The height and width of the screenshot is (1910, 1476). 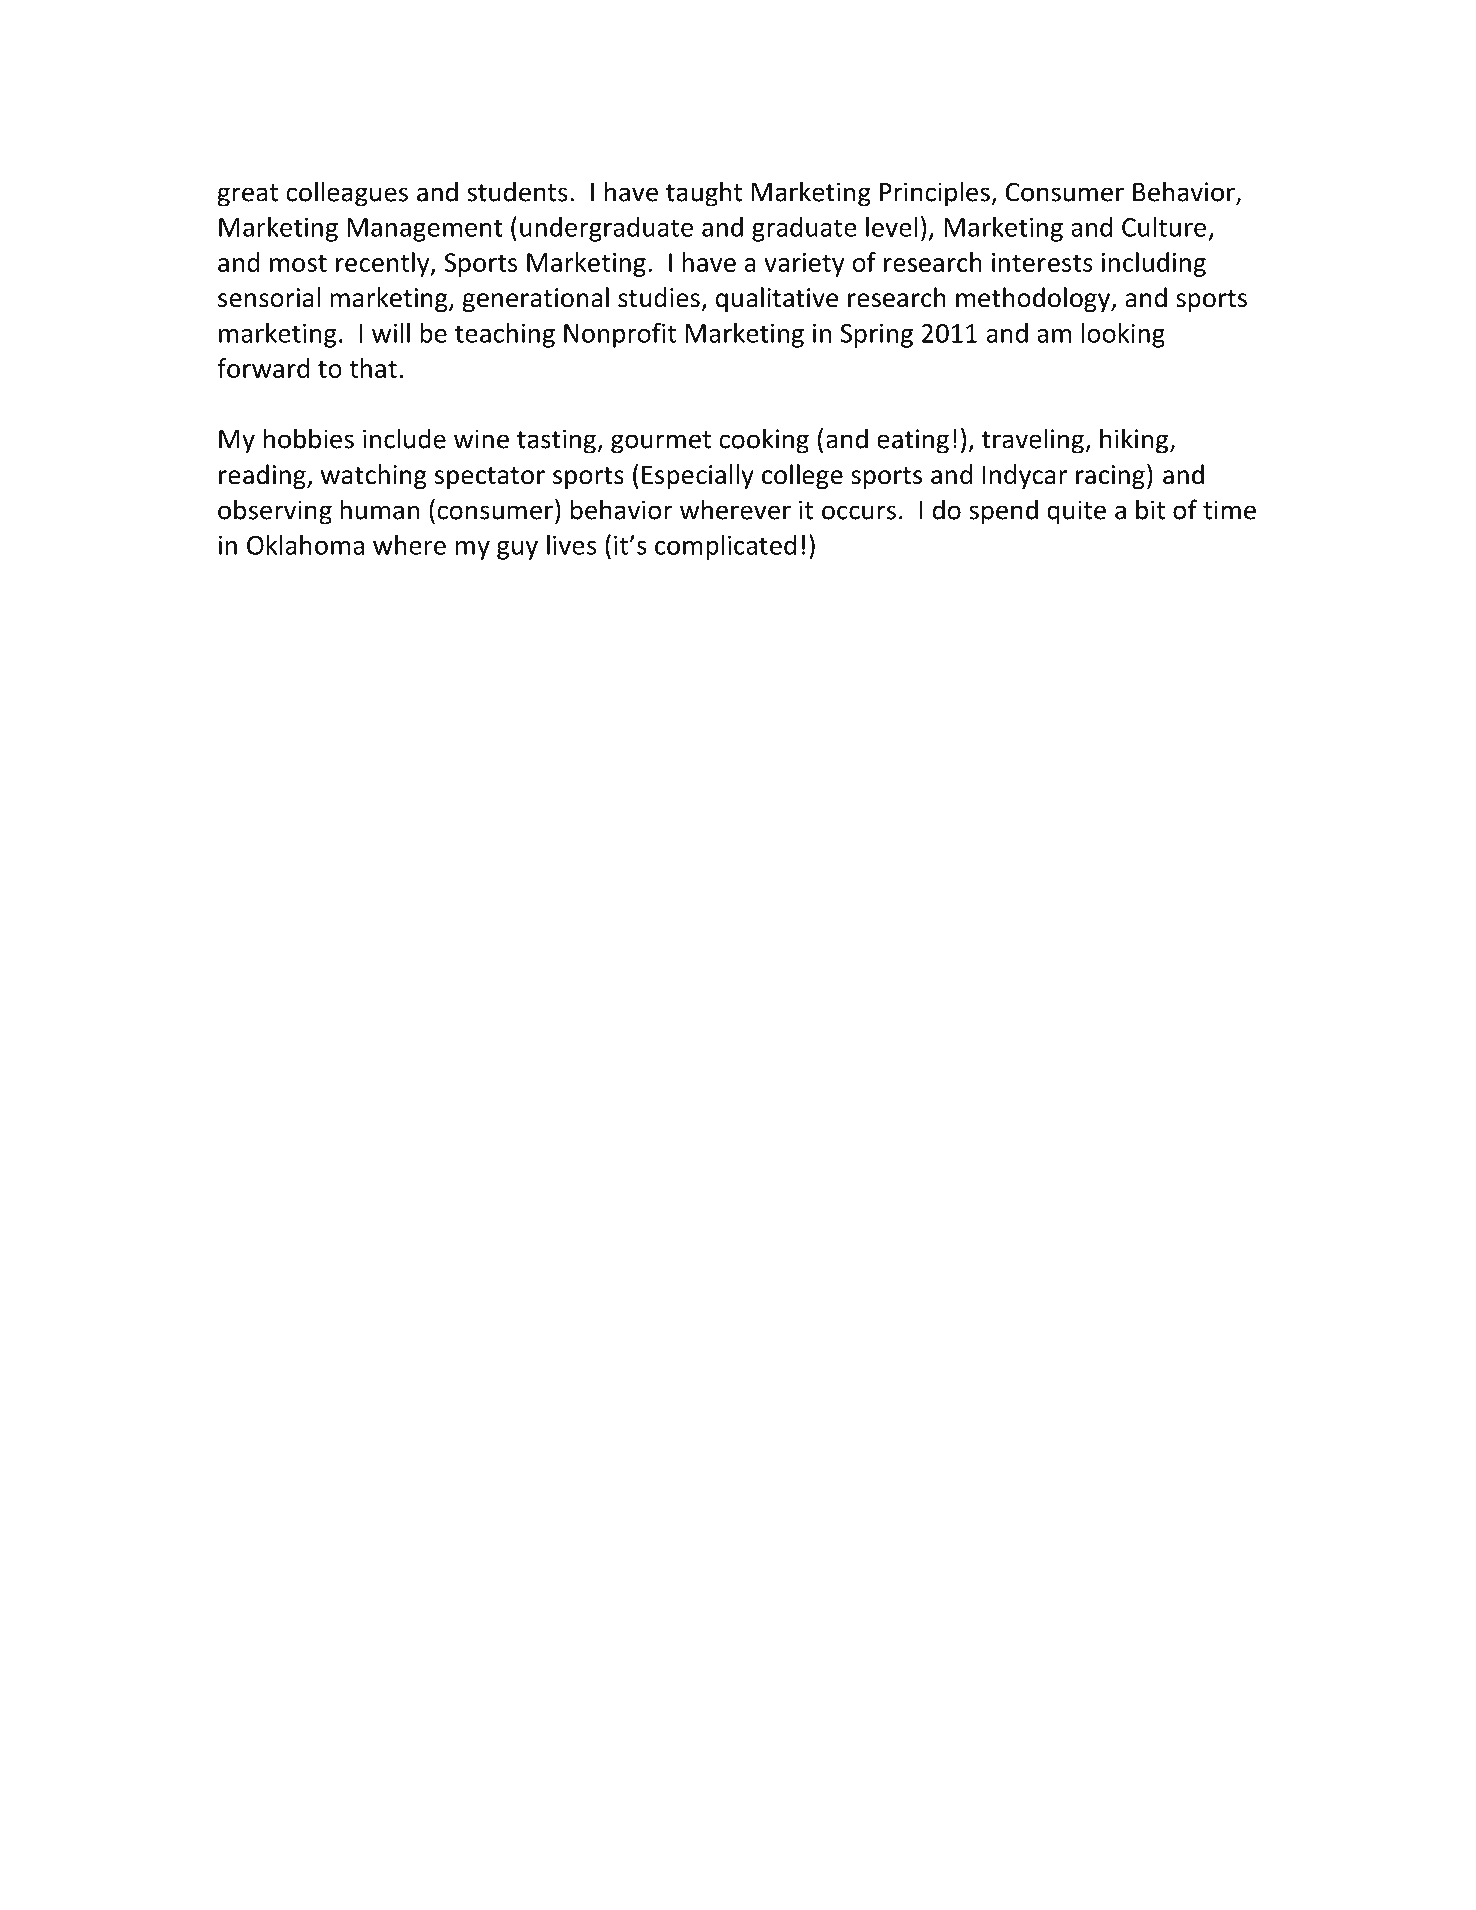 What do you see at coordinates (1123, 335) in the screenshot?
I see `looking` at bounding box center [1123, 335].
